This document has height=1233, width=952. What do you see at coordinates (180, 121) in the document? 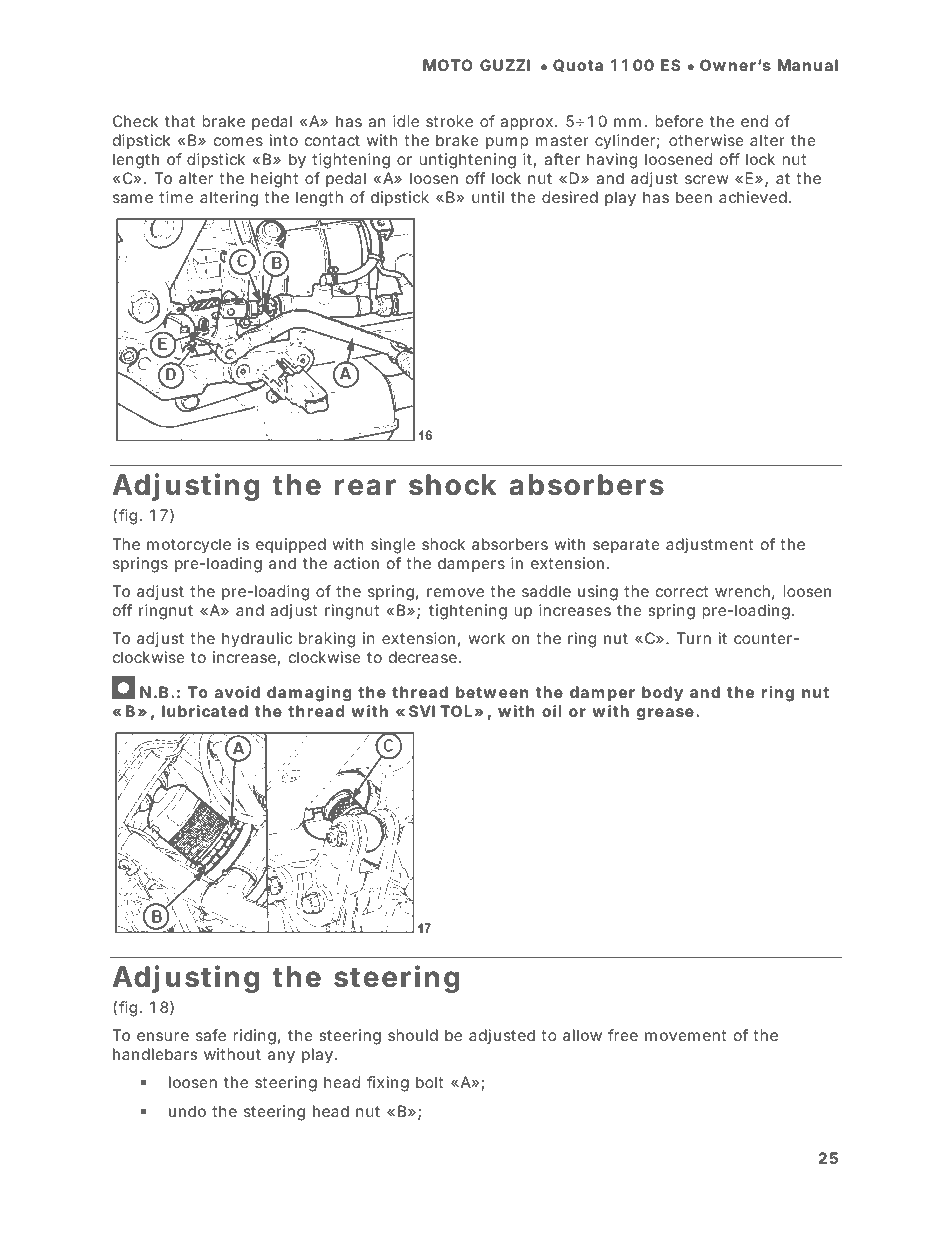
I see `that` at bounding box center [180, 121].
